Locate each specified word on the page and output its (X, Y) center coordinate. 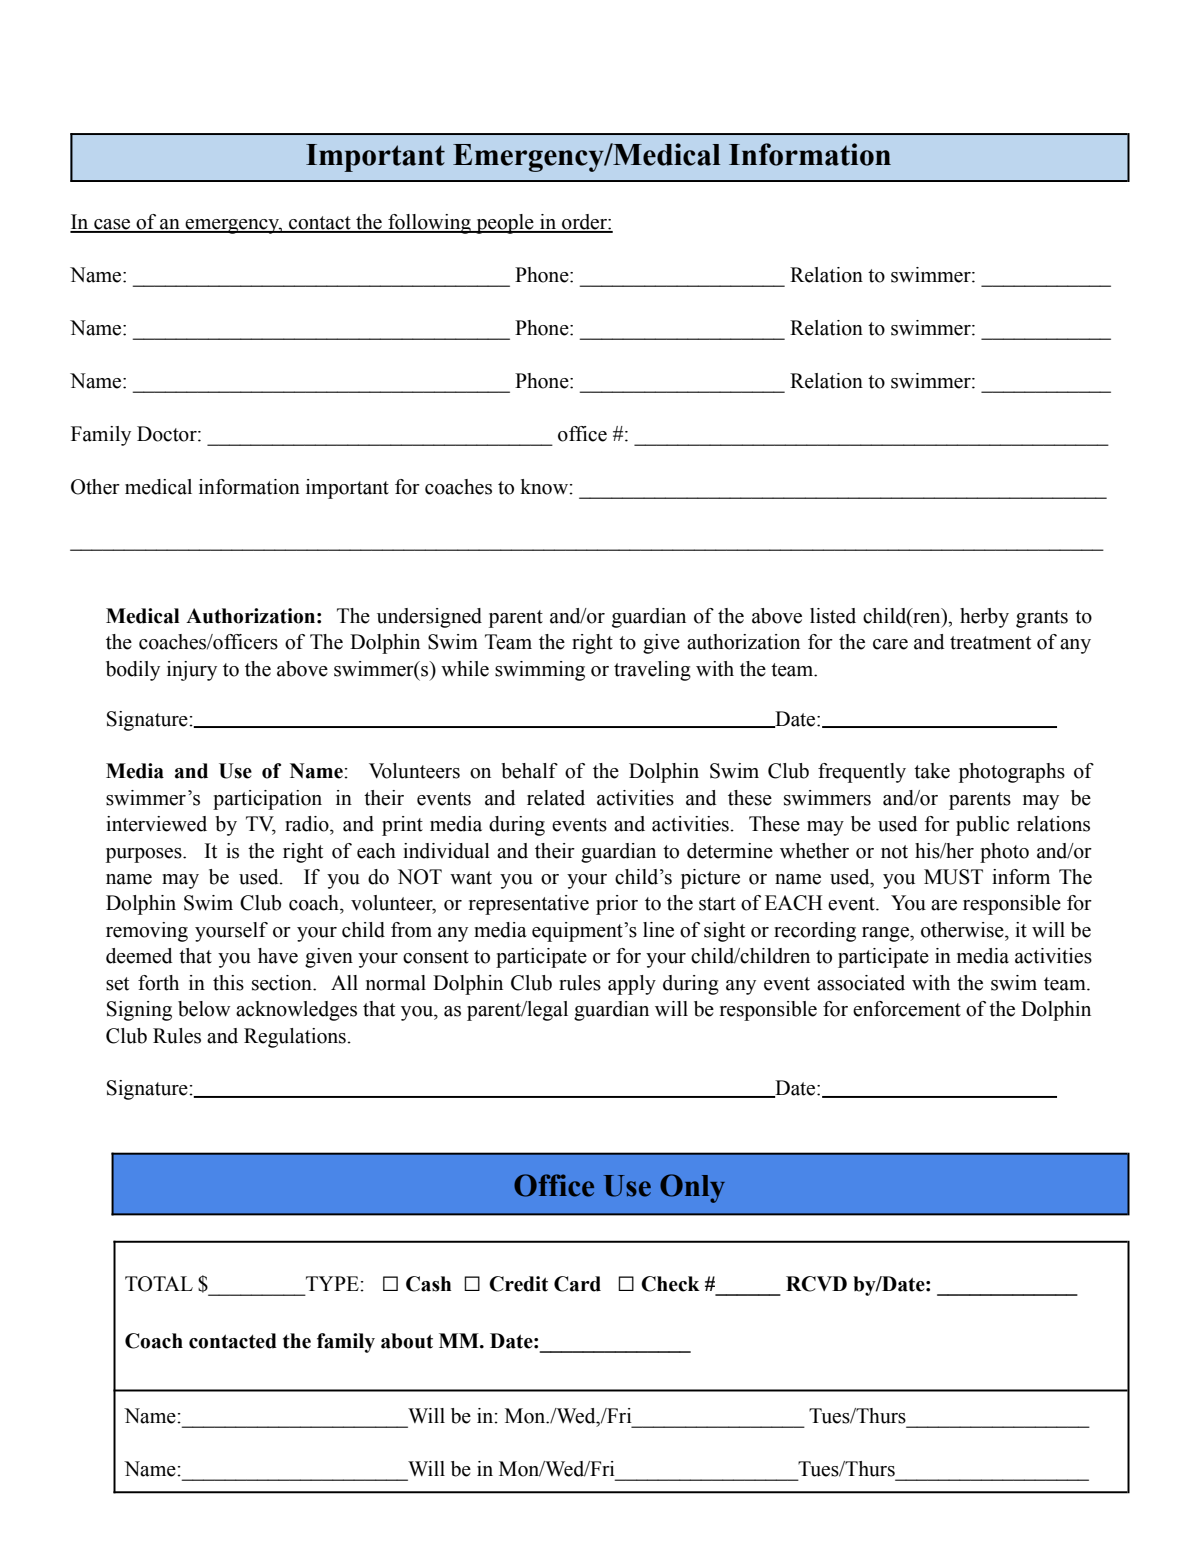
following (429, 224)
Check (670, 1284)
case (112, 225)
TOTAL (159, 1284)
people (505, 224)
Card (577, 1284)
